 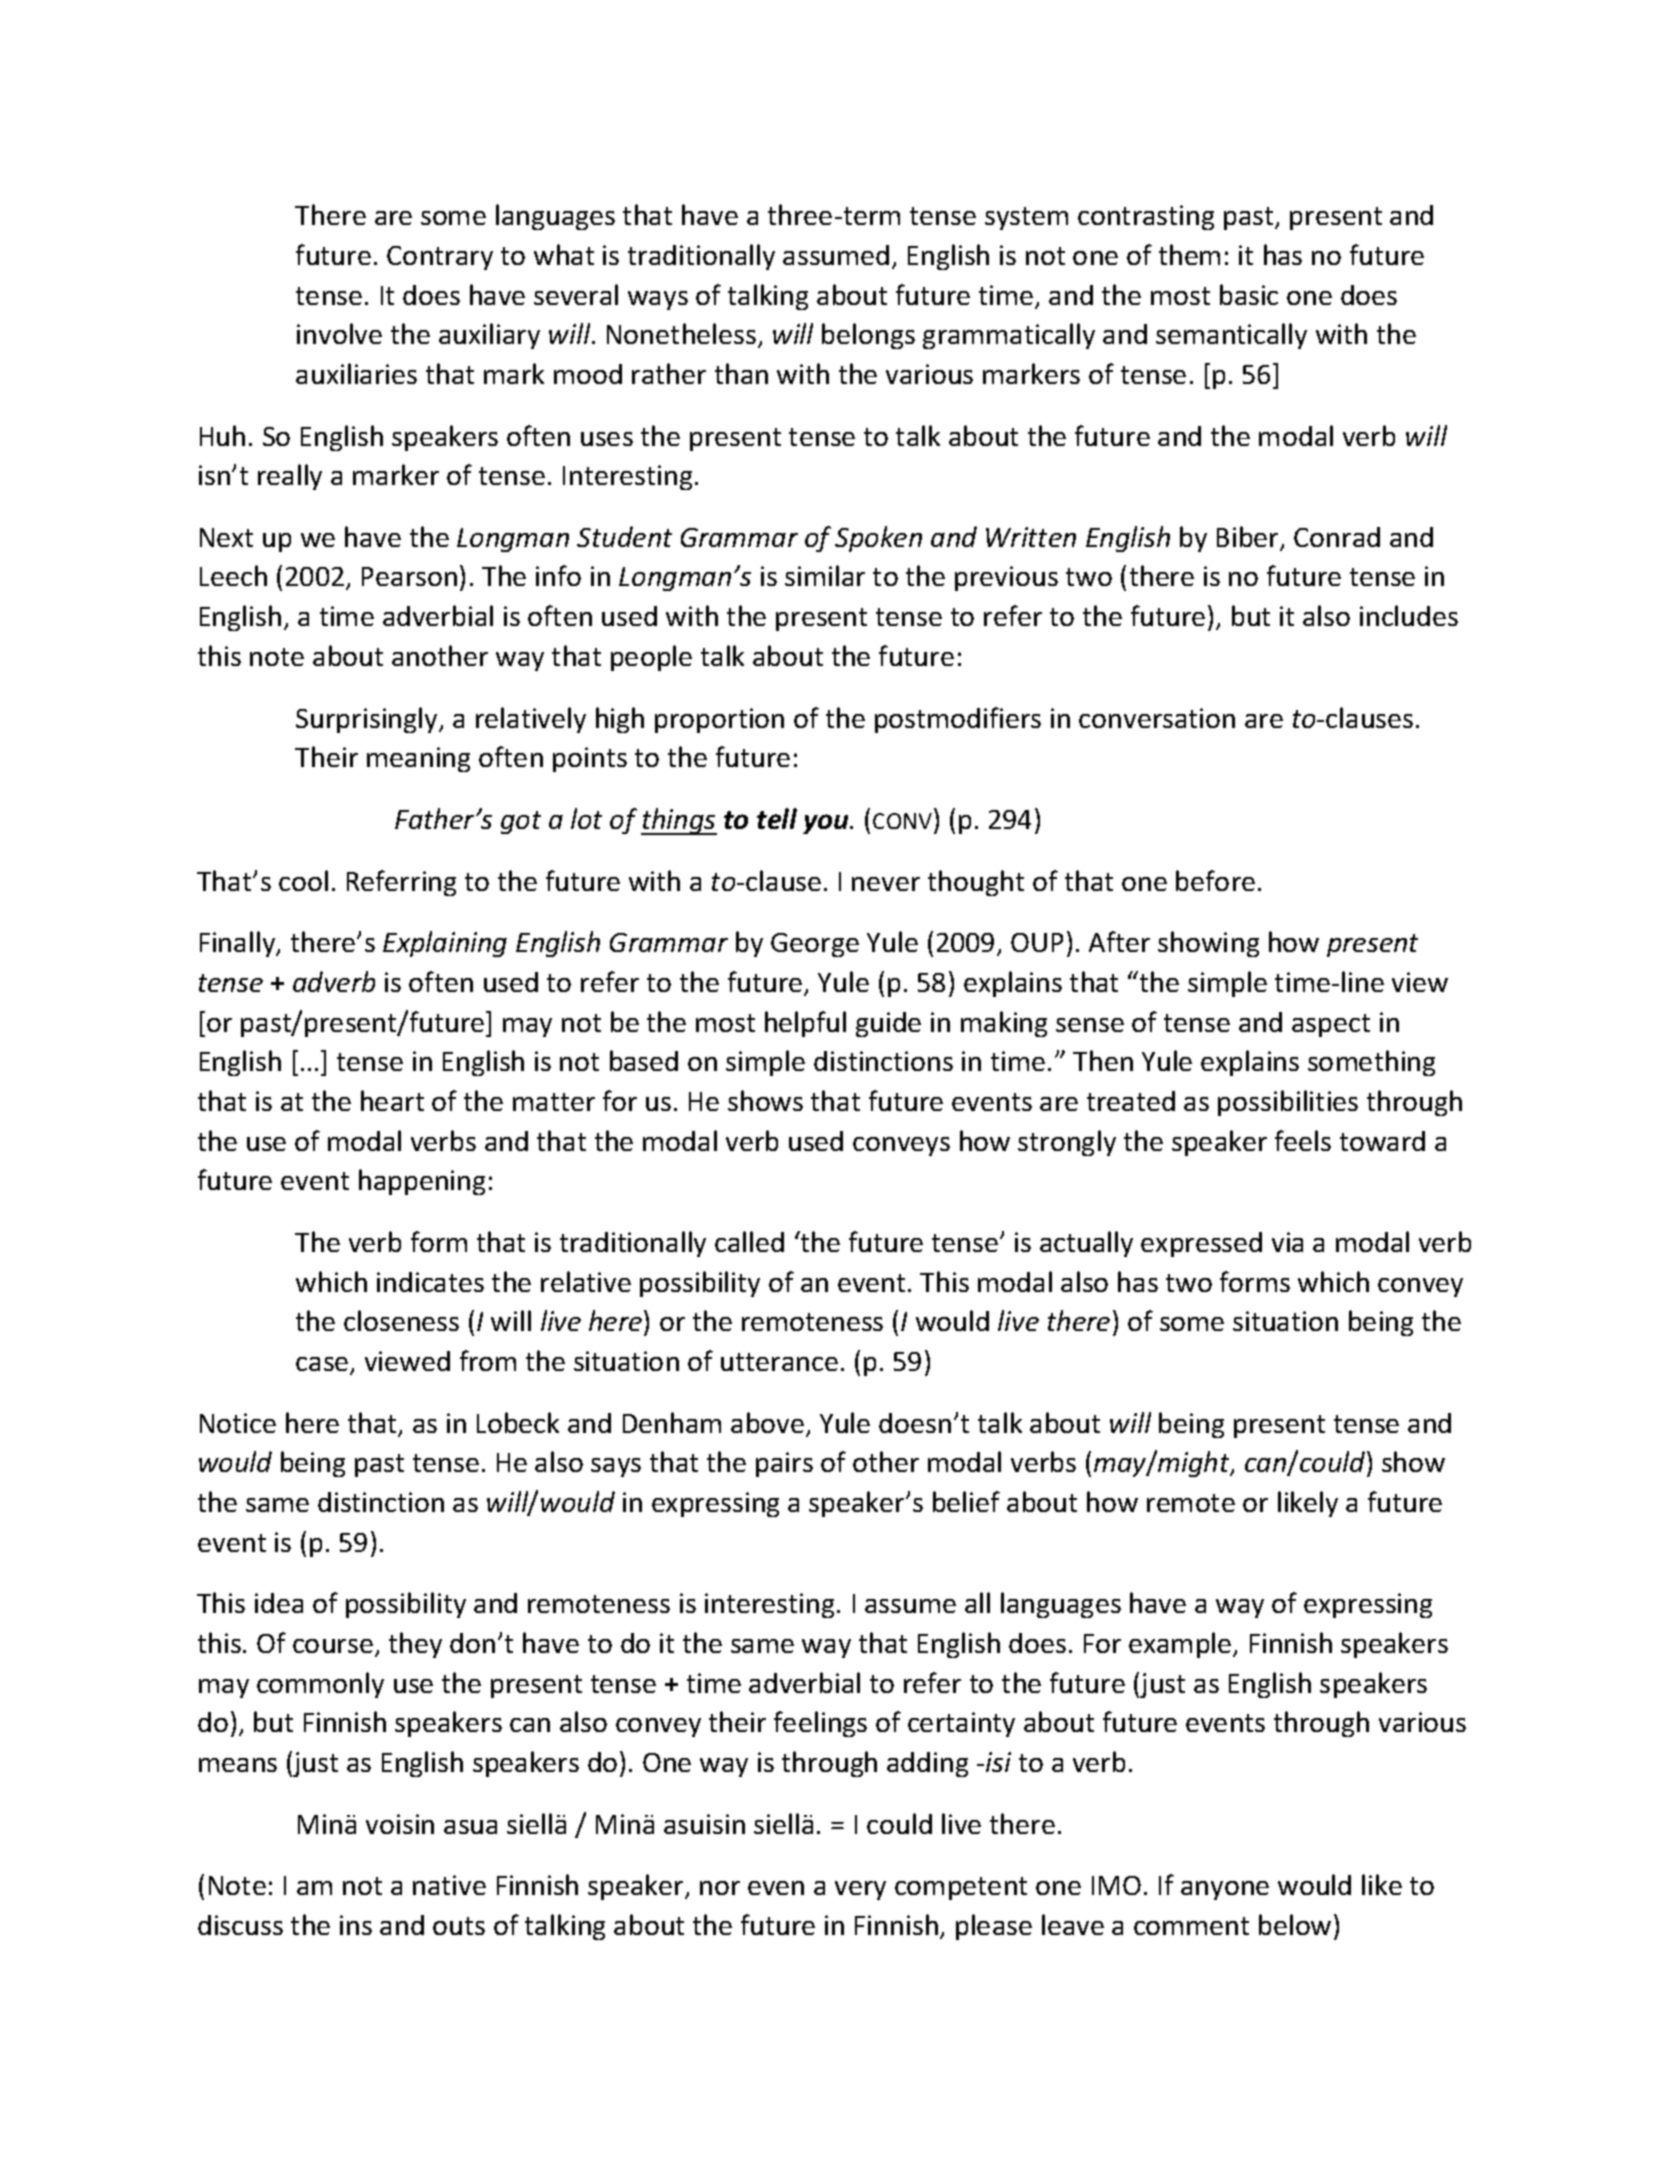 What do you see at coordinates (1249, 294) in the document?
I see `basic` at bounding box center [1249, 294].
